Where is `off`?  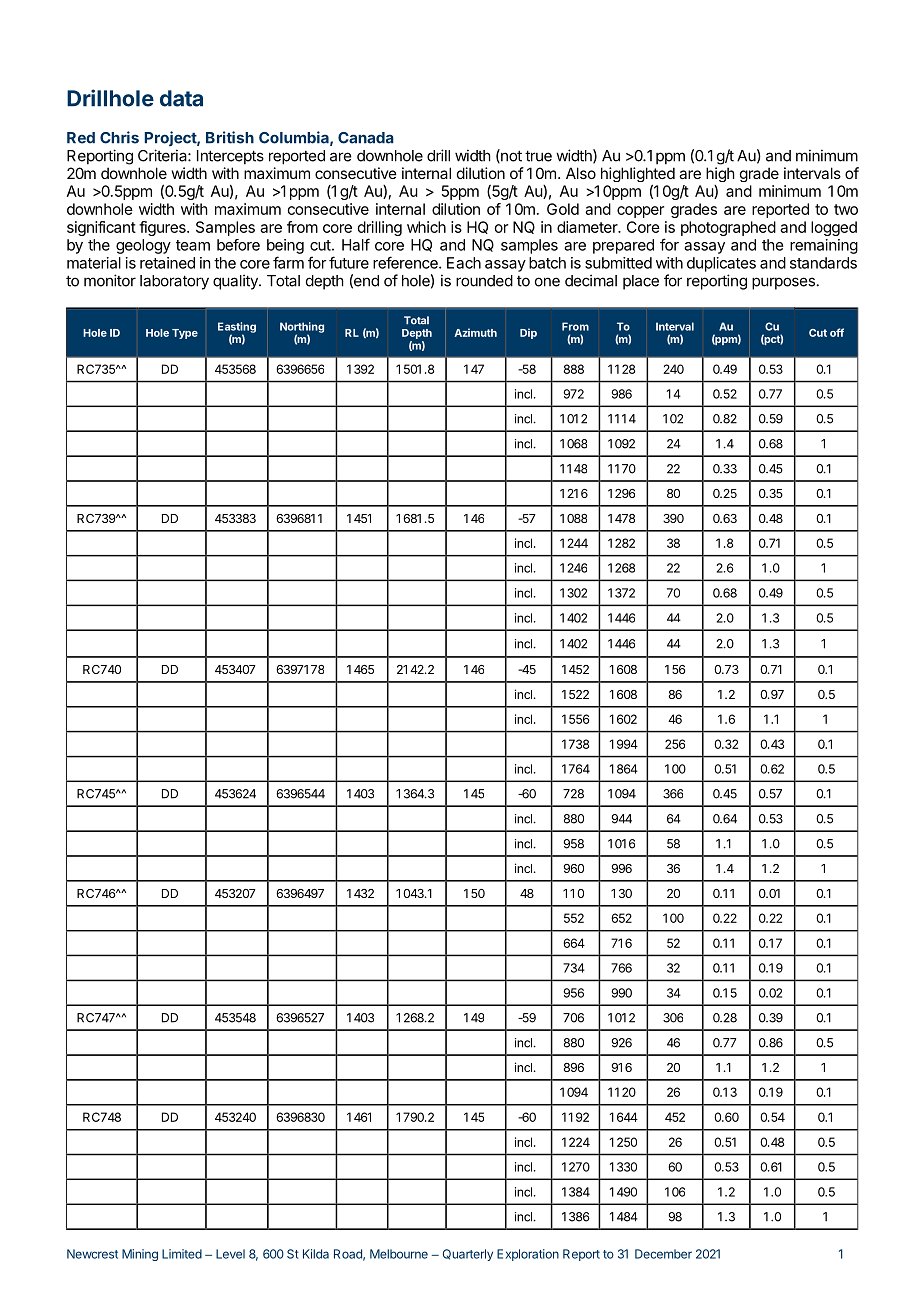 off is located at coordinates (837, 332).
